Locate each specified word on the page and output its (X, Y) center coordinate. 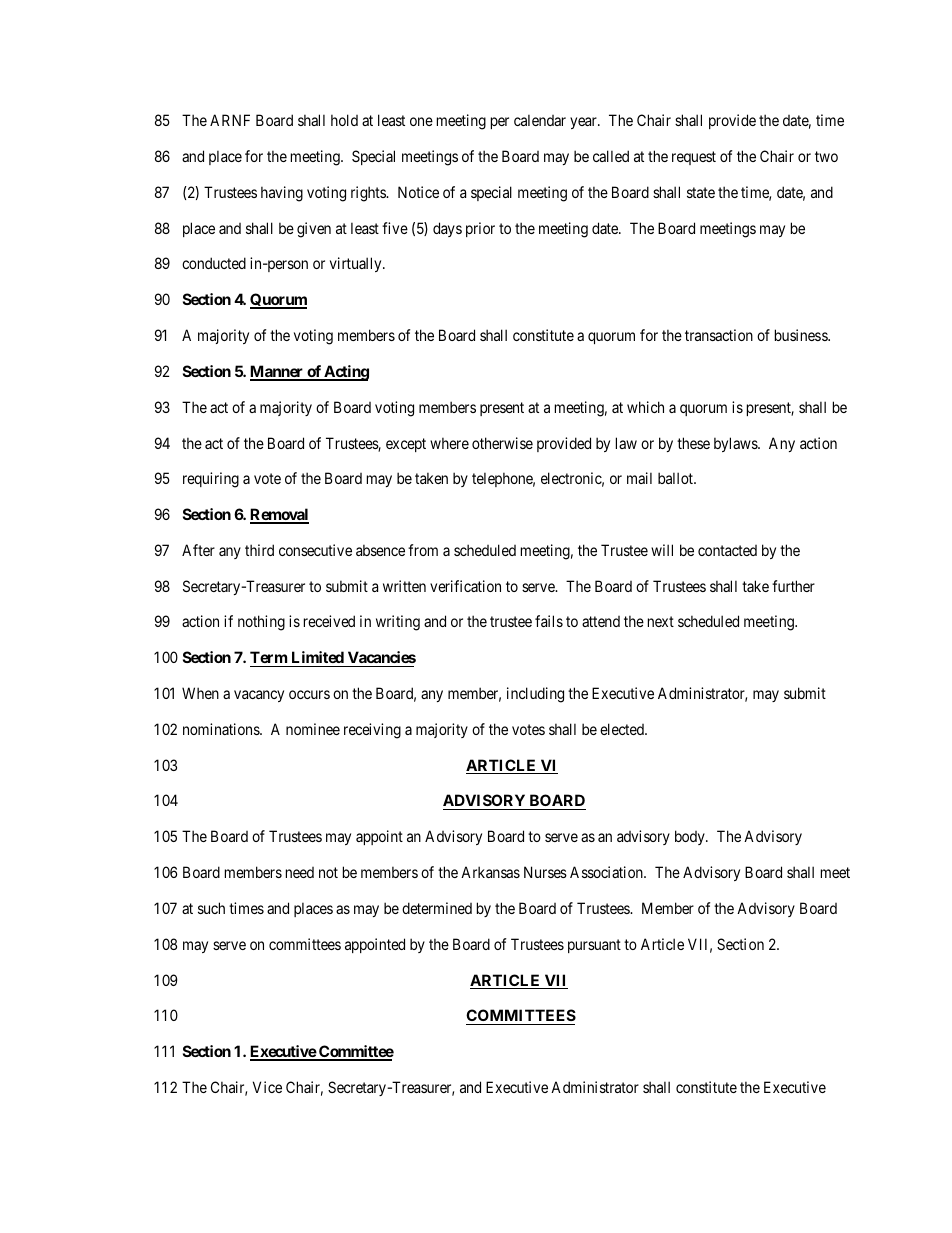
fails (549, 621)
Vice (267, 1087)
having (282, 194)
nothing (261, 623)
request (694, 158)
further (793, 586)
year (584, 123)
